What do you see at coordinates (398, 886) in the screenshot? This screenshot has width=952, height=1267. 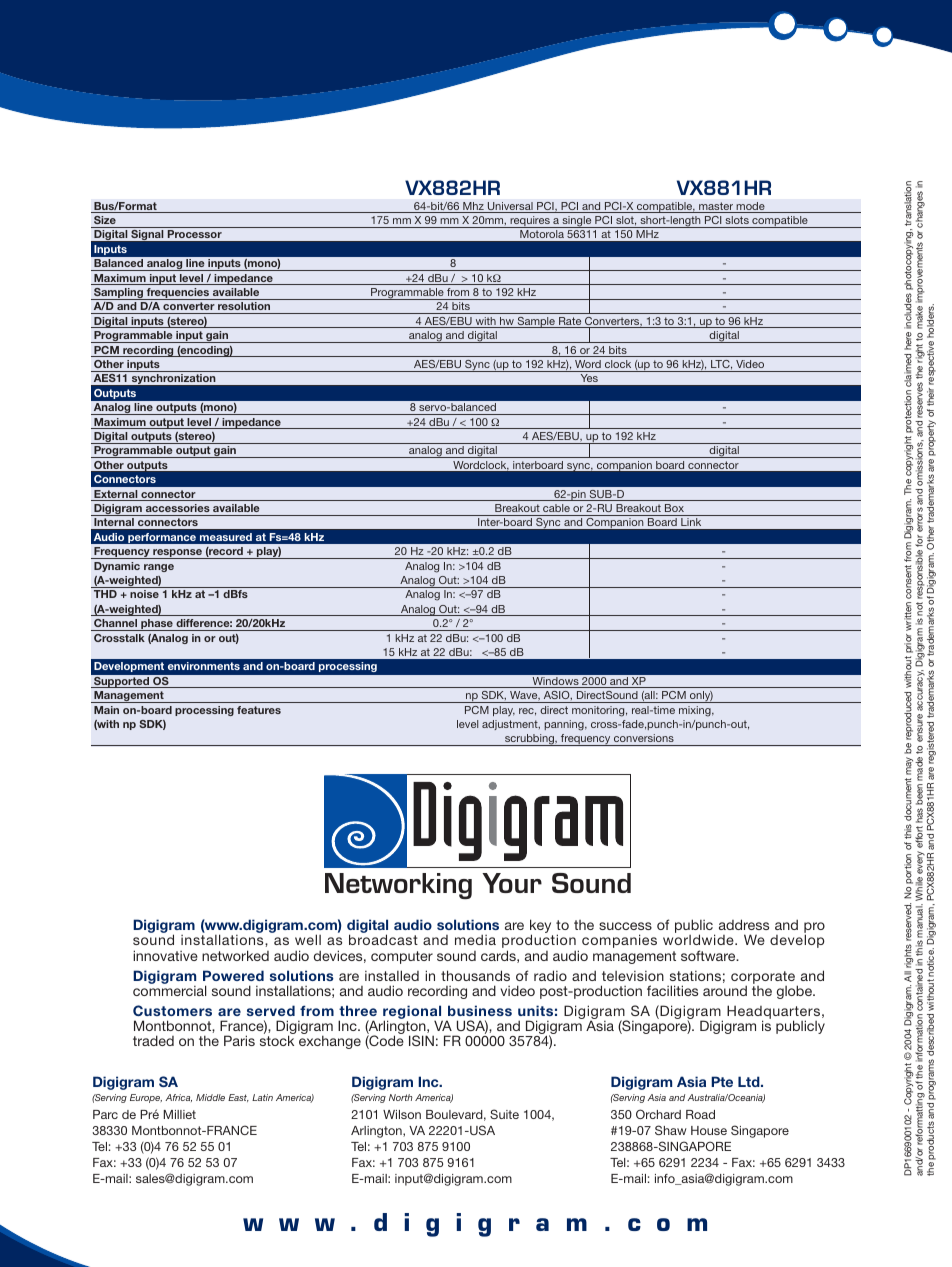 I see `Networking` at bounding box center [398, 886].
